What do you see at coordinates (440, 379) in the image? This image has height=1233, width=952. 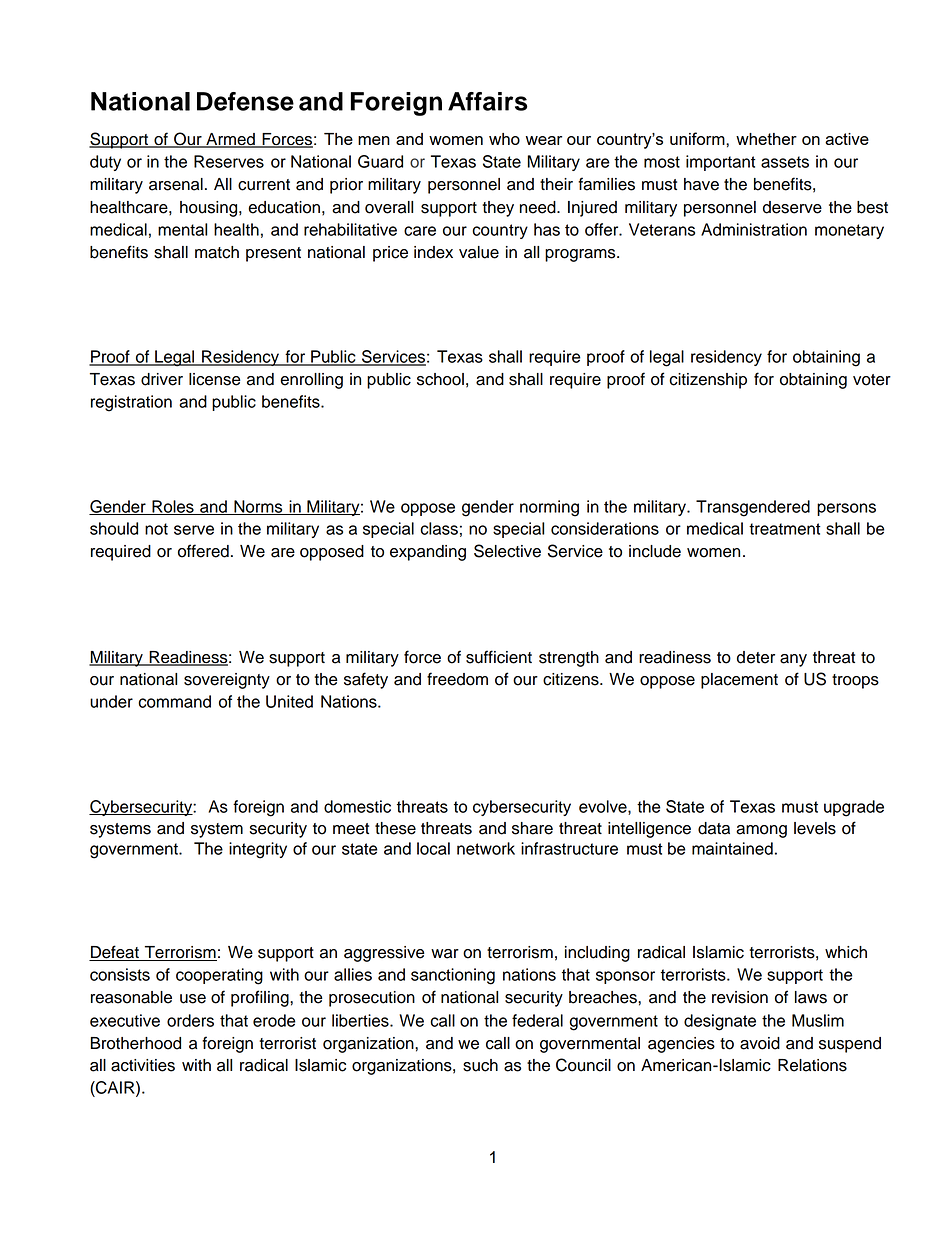 I see `school` at bounding box center [440, 379].
